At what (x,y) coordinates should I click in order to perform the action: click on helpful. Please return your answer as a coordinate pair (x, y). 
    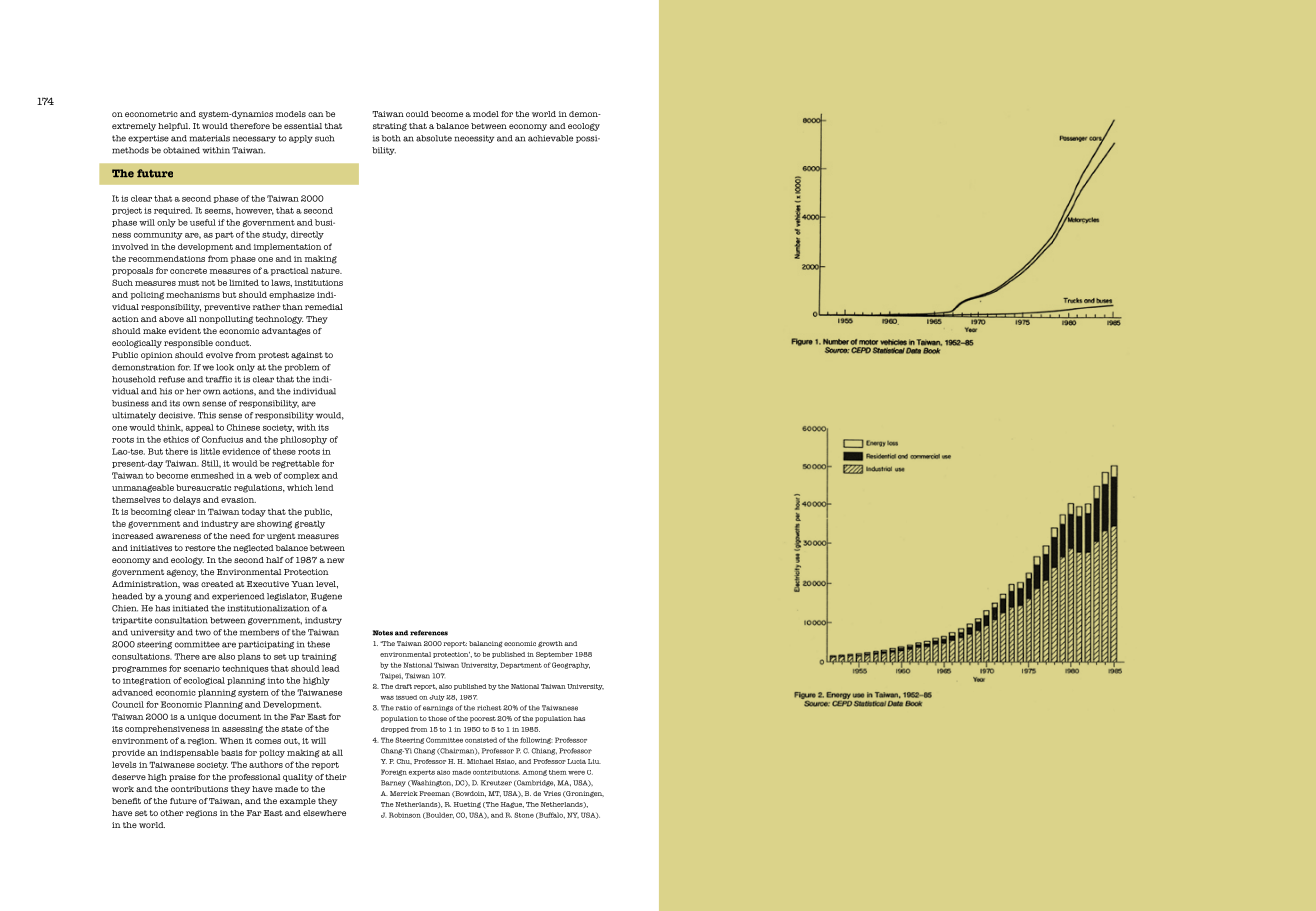
    Looking at the image, I should click on (174, 127).
